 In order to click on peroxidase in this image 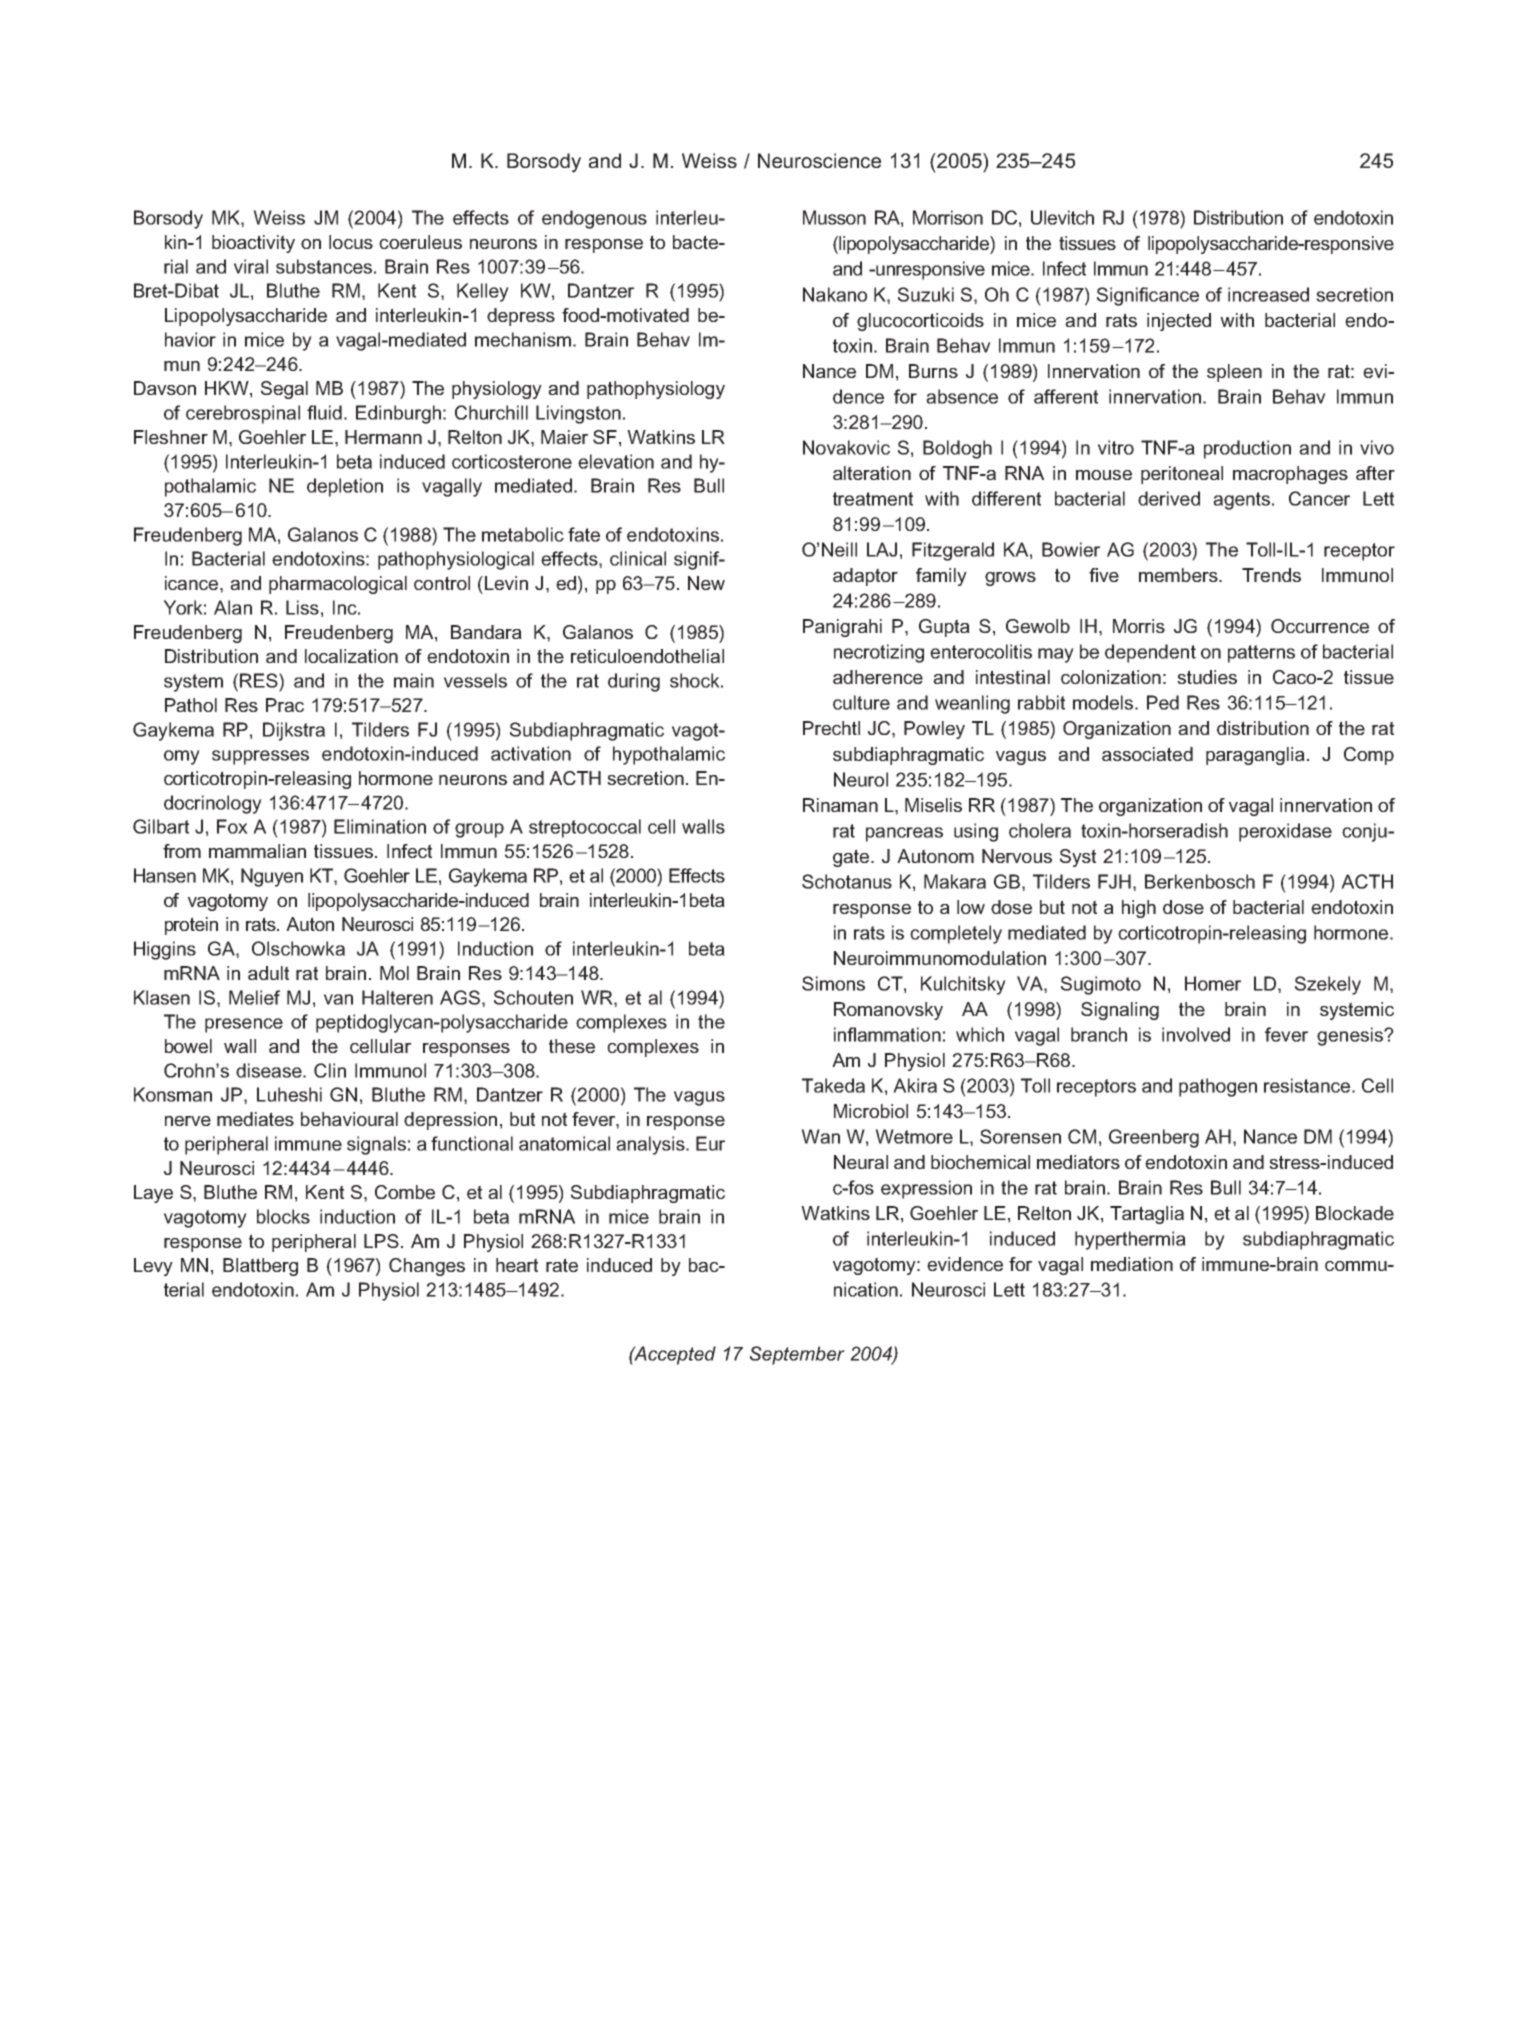, I will do `click(1285, 832)`.
